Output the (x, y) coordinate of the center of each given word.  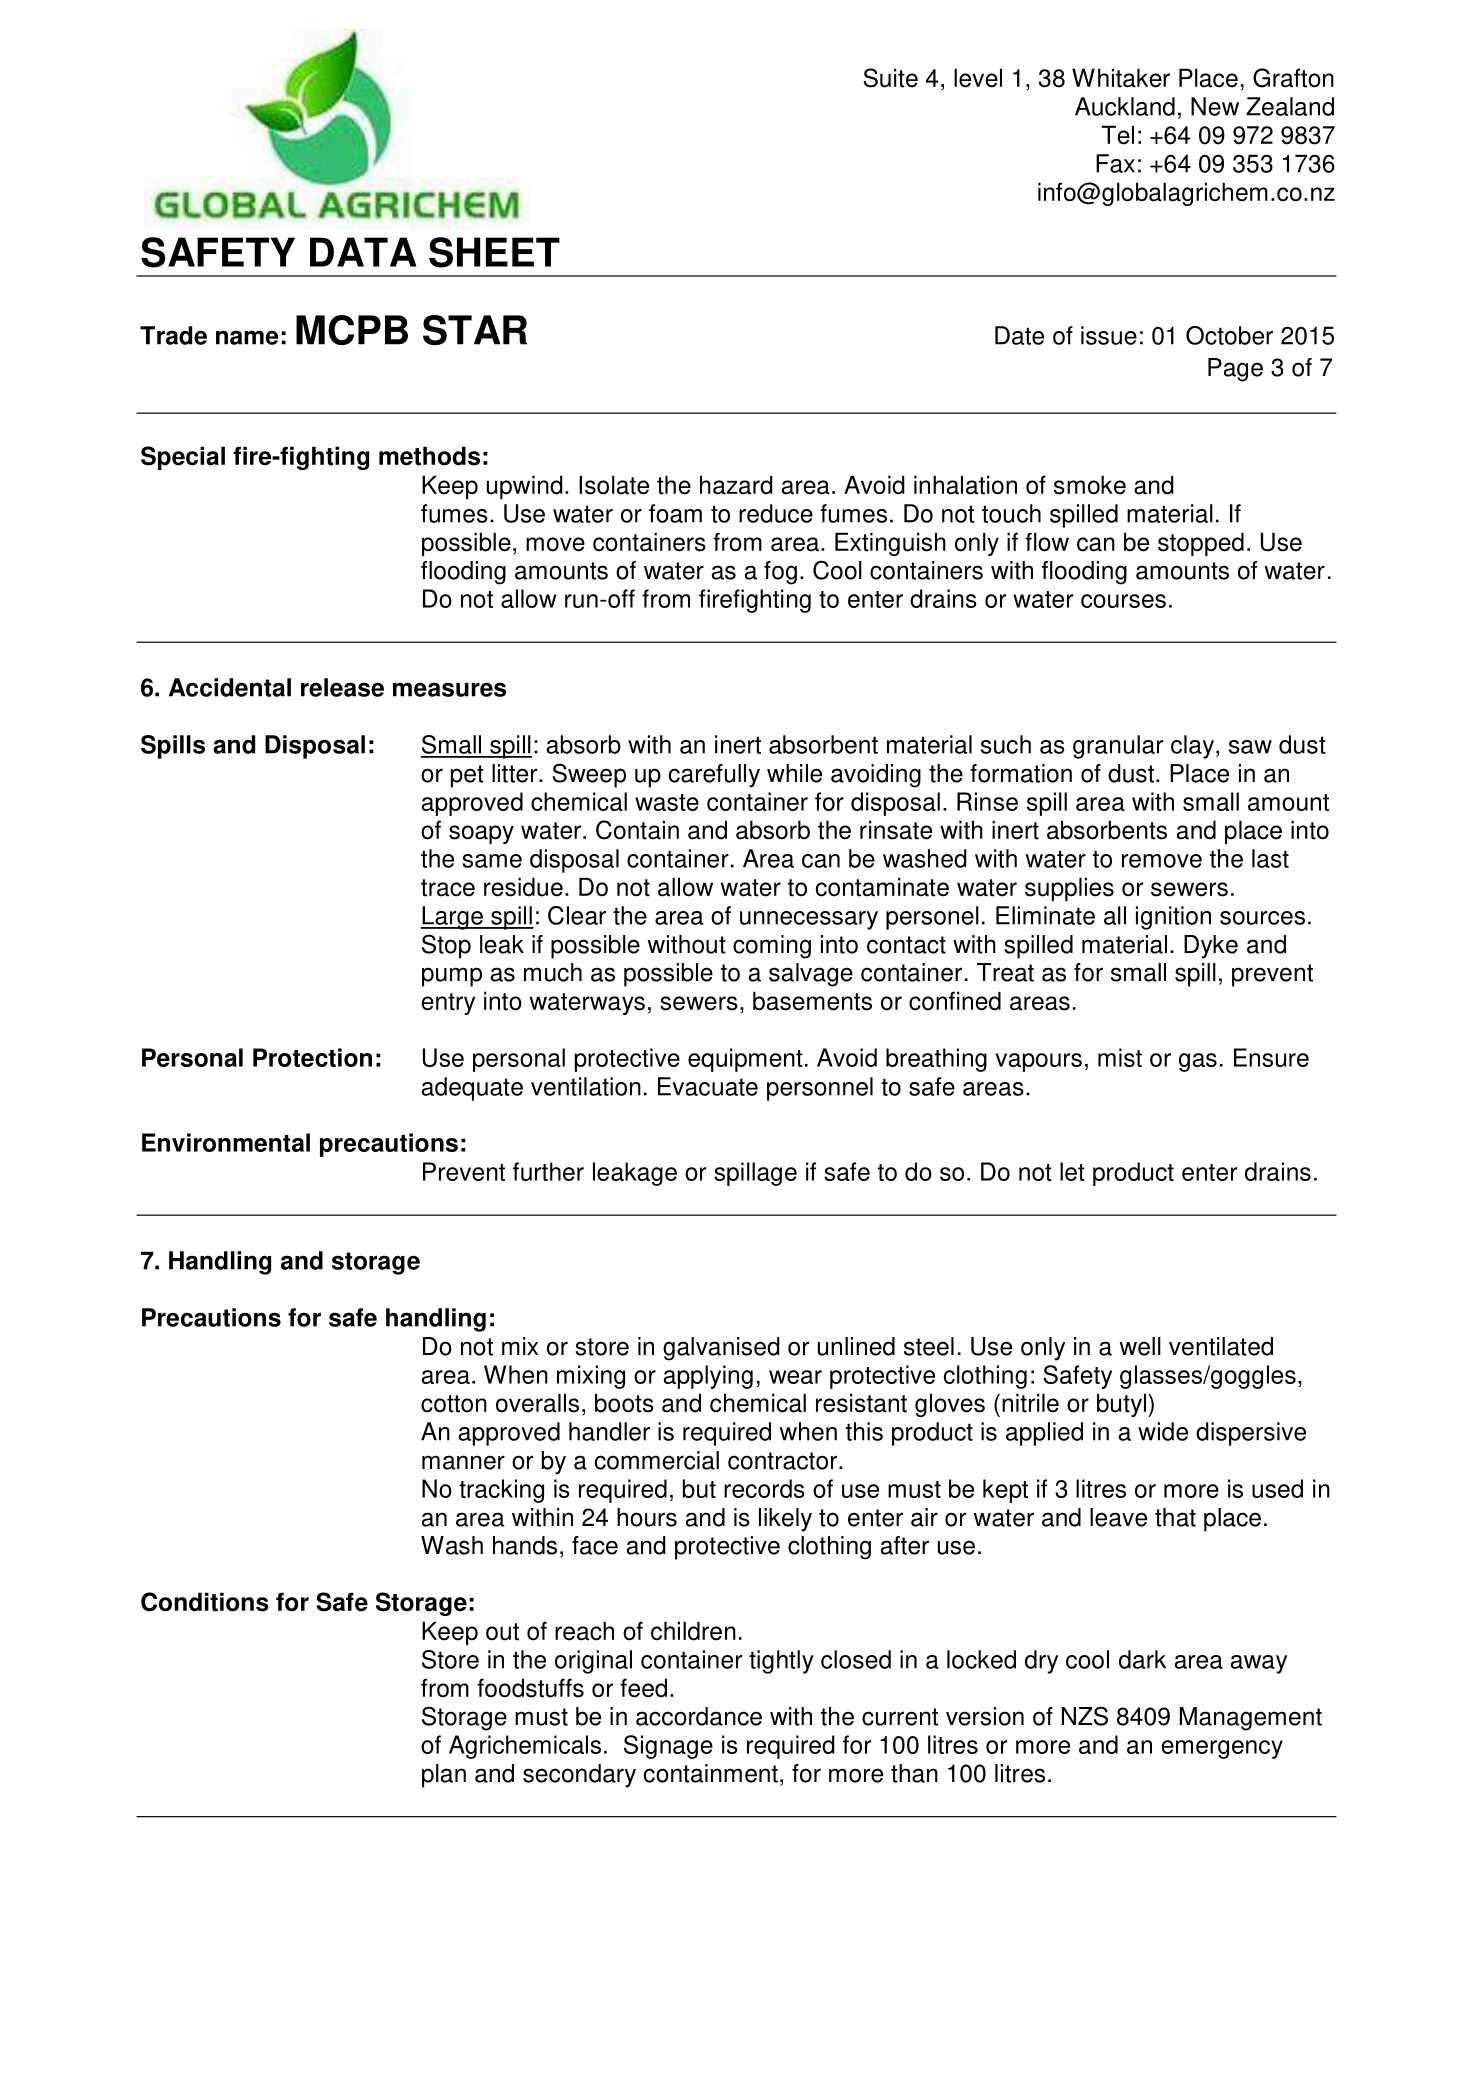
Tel (1117, 135)
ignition (1173, 918)
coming (772, 947)
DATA (363, 252)
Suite (890, 78)
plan (444, 1776)
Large (453, 918)
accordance (699, 1716)
